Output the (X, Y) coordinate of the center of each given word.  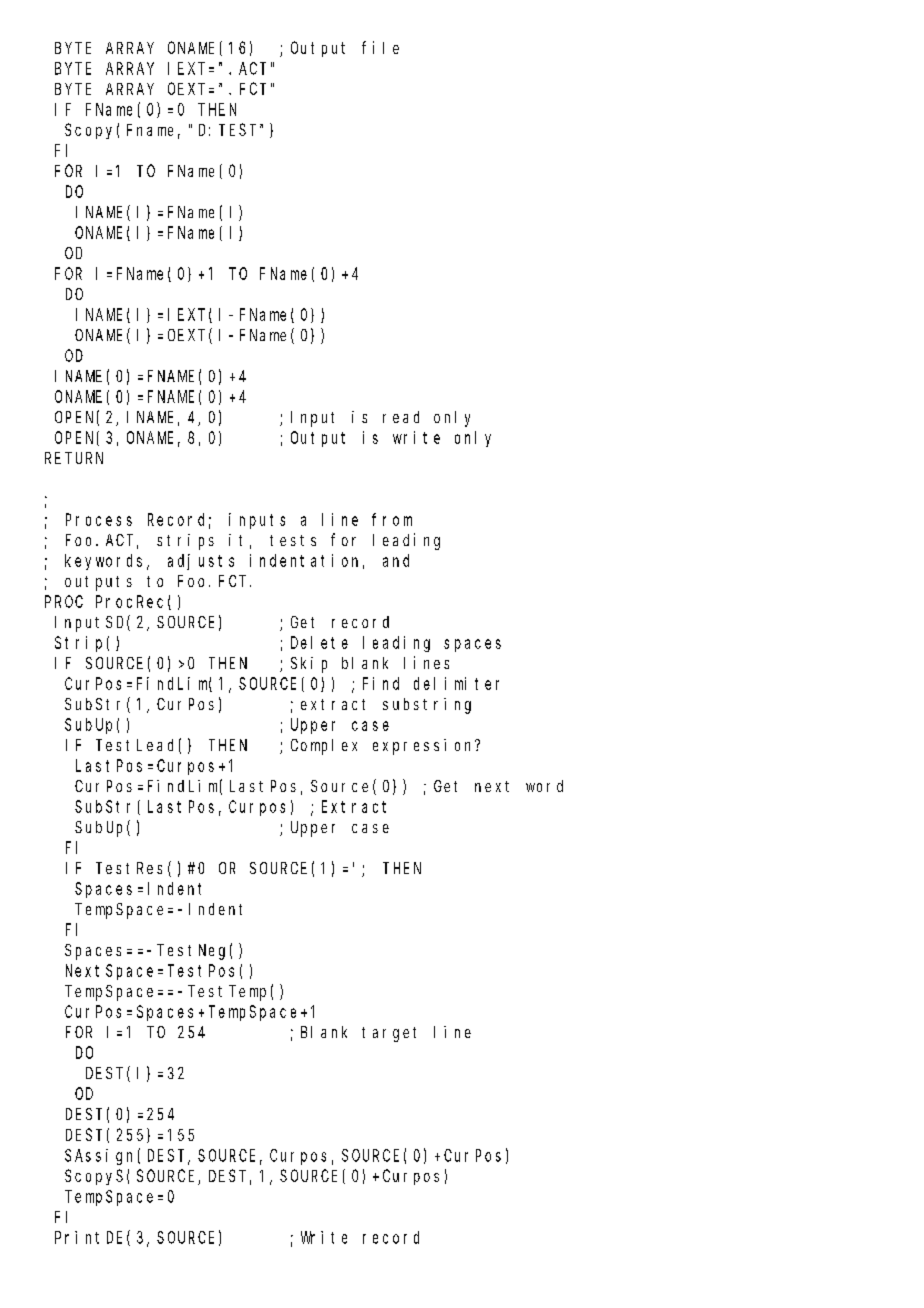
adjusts (201, 562)
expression (425, 747)
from (392, 519)
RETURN (74, 458)
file (380, 47)
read (401, 417)
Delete (319, 642)
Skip (309, 665)
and (396, 560)
